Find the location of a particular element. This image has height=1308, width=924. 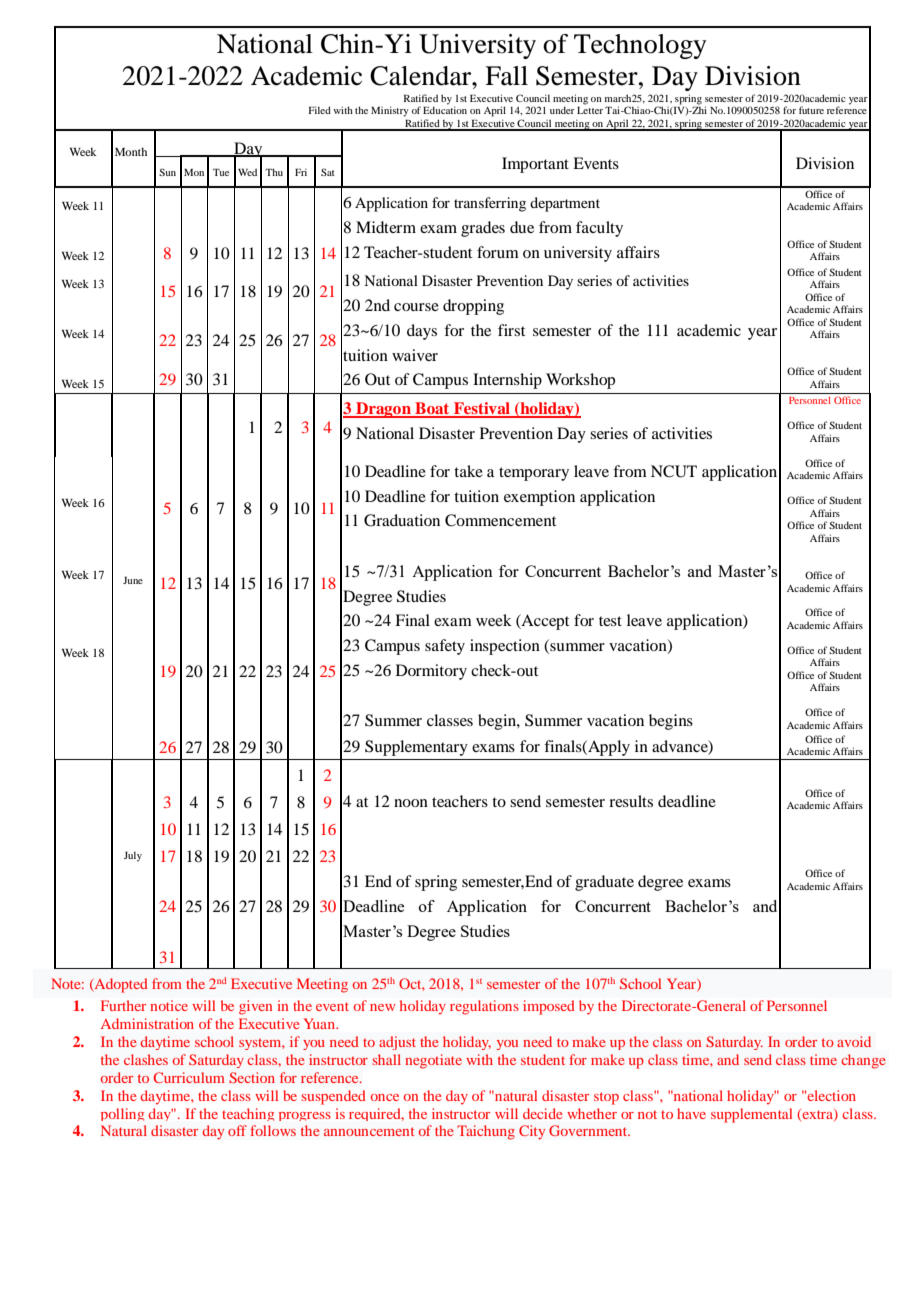

Fall is located at coordinates (506, 76).
